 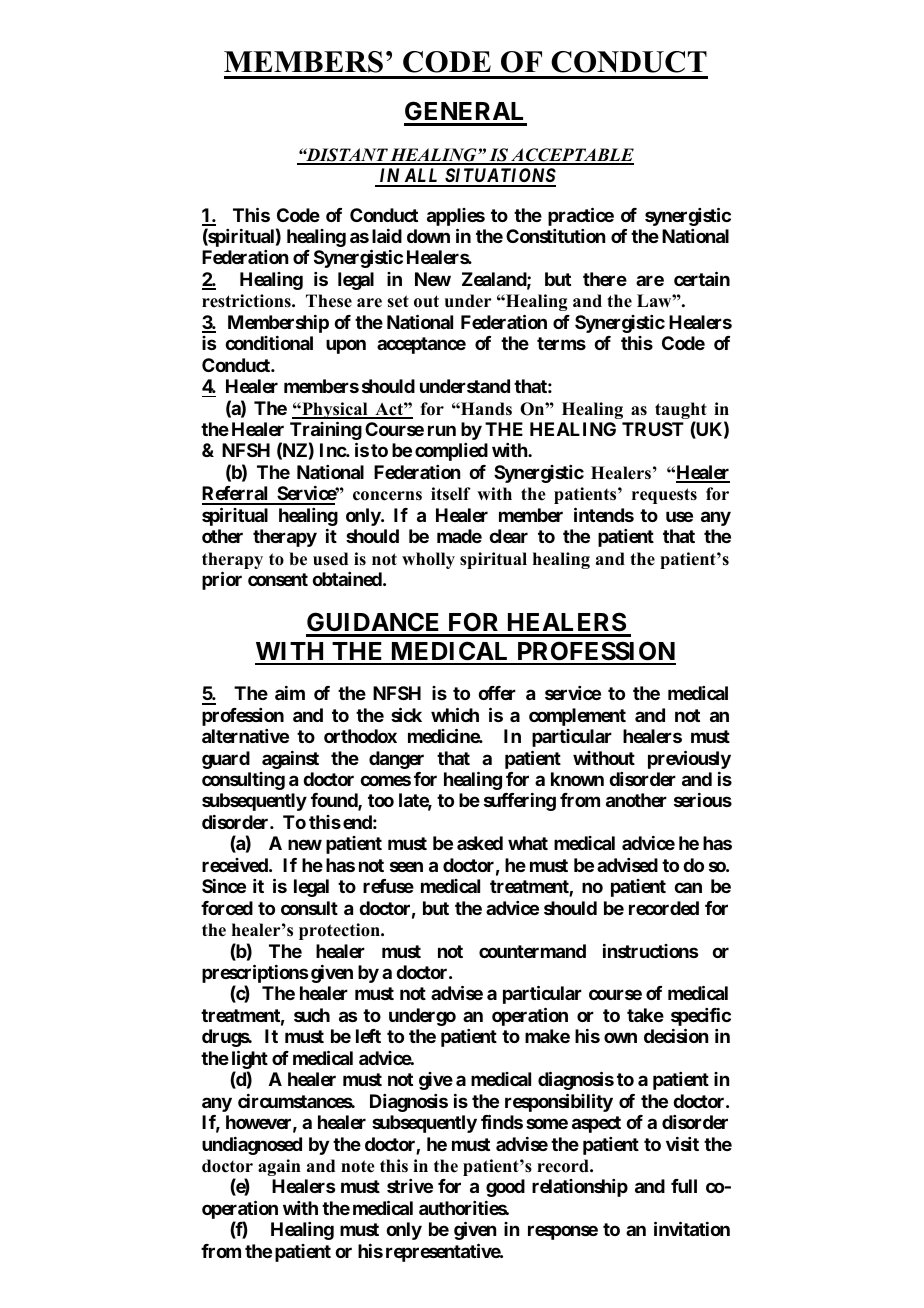 What do you see at coordinates (428, 236) in the document?
I see `down` at bounding box center [428, 236].
